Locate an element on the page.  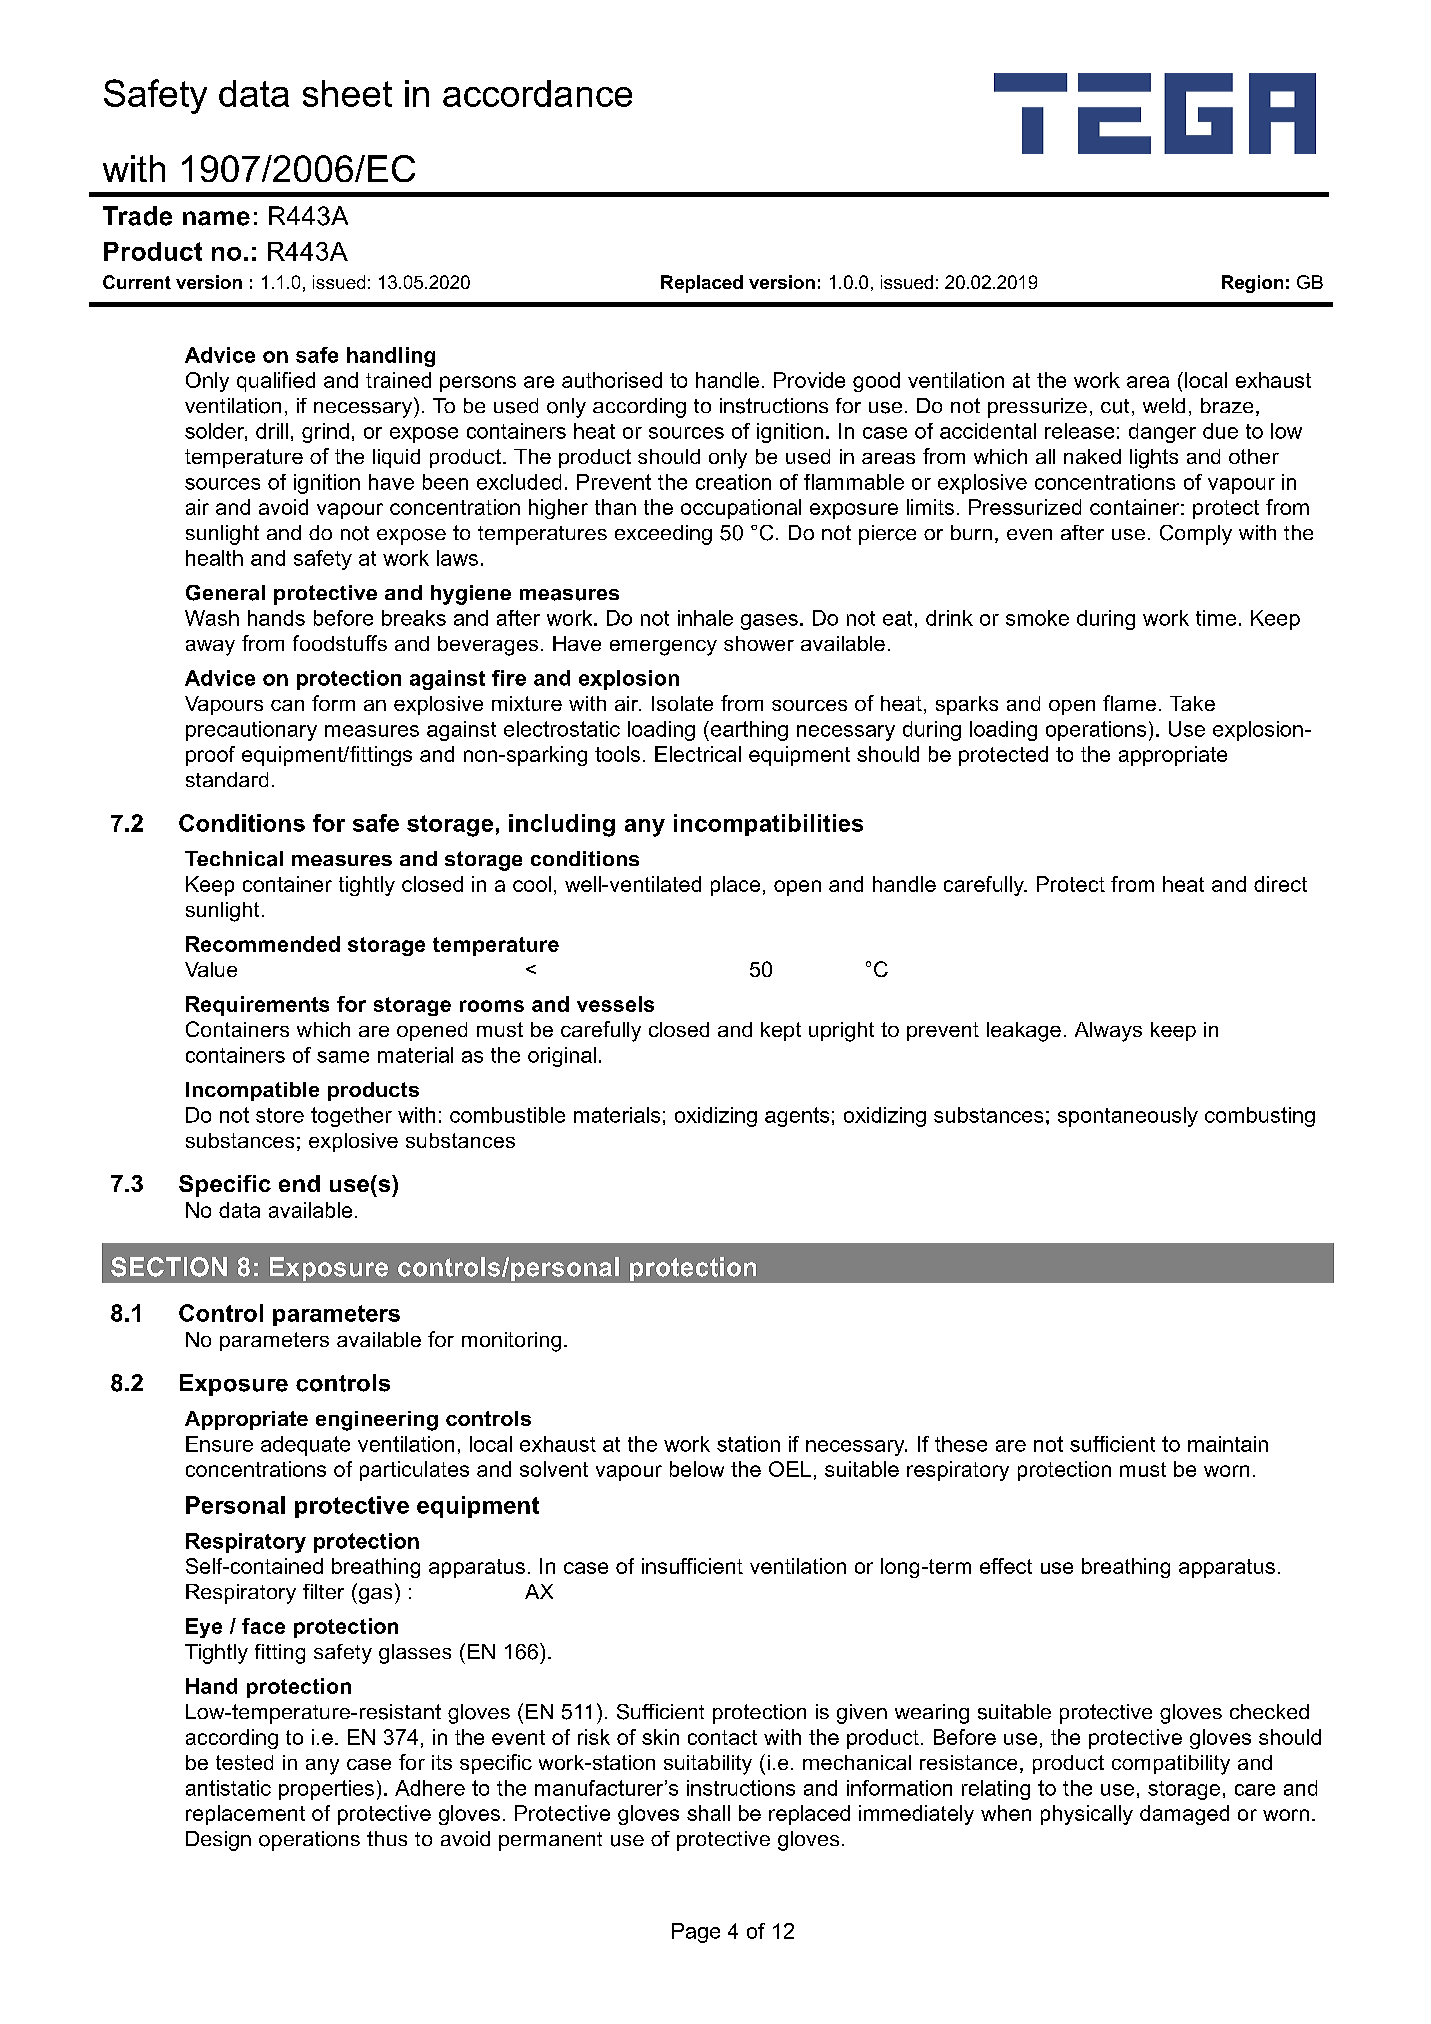
Requirements is located at coordinates (257, 1006).
